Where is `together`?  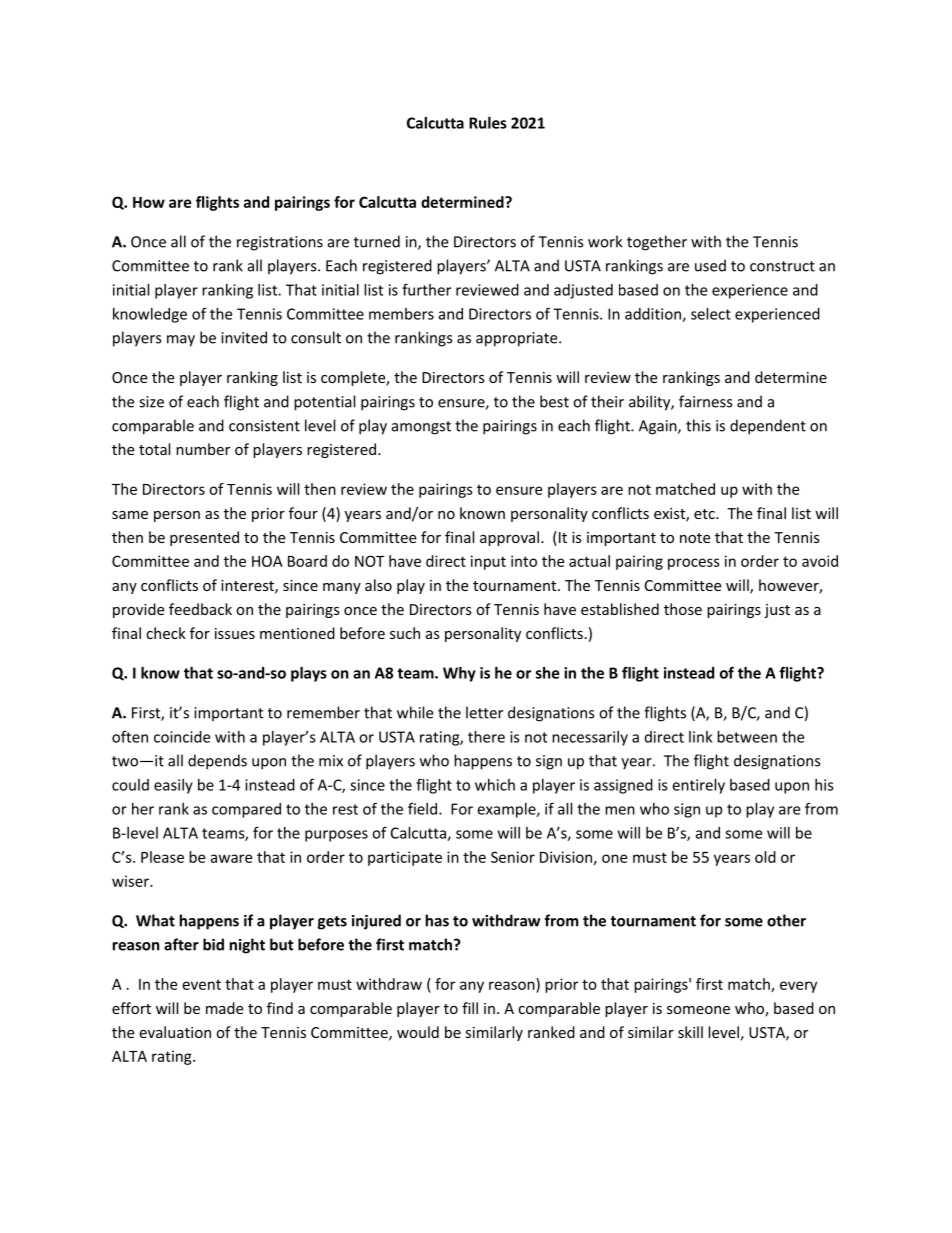 together is located at coordinates (657, 243).
